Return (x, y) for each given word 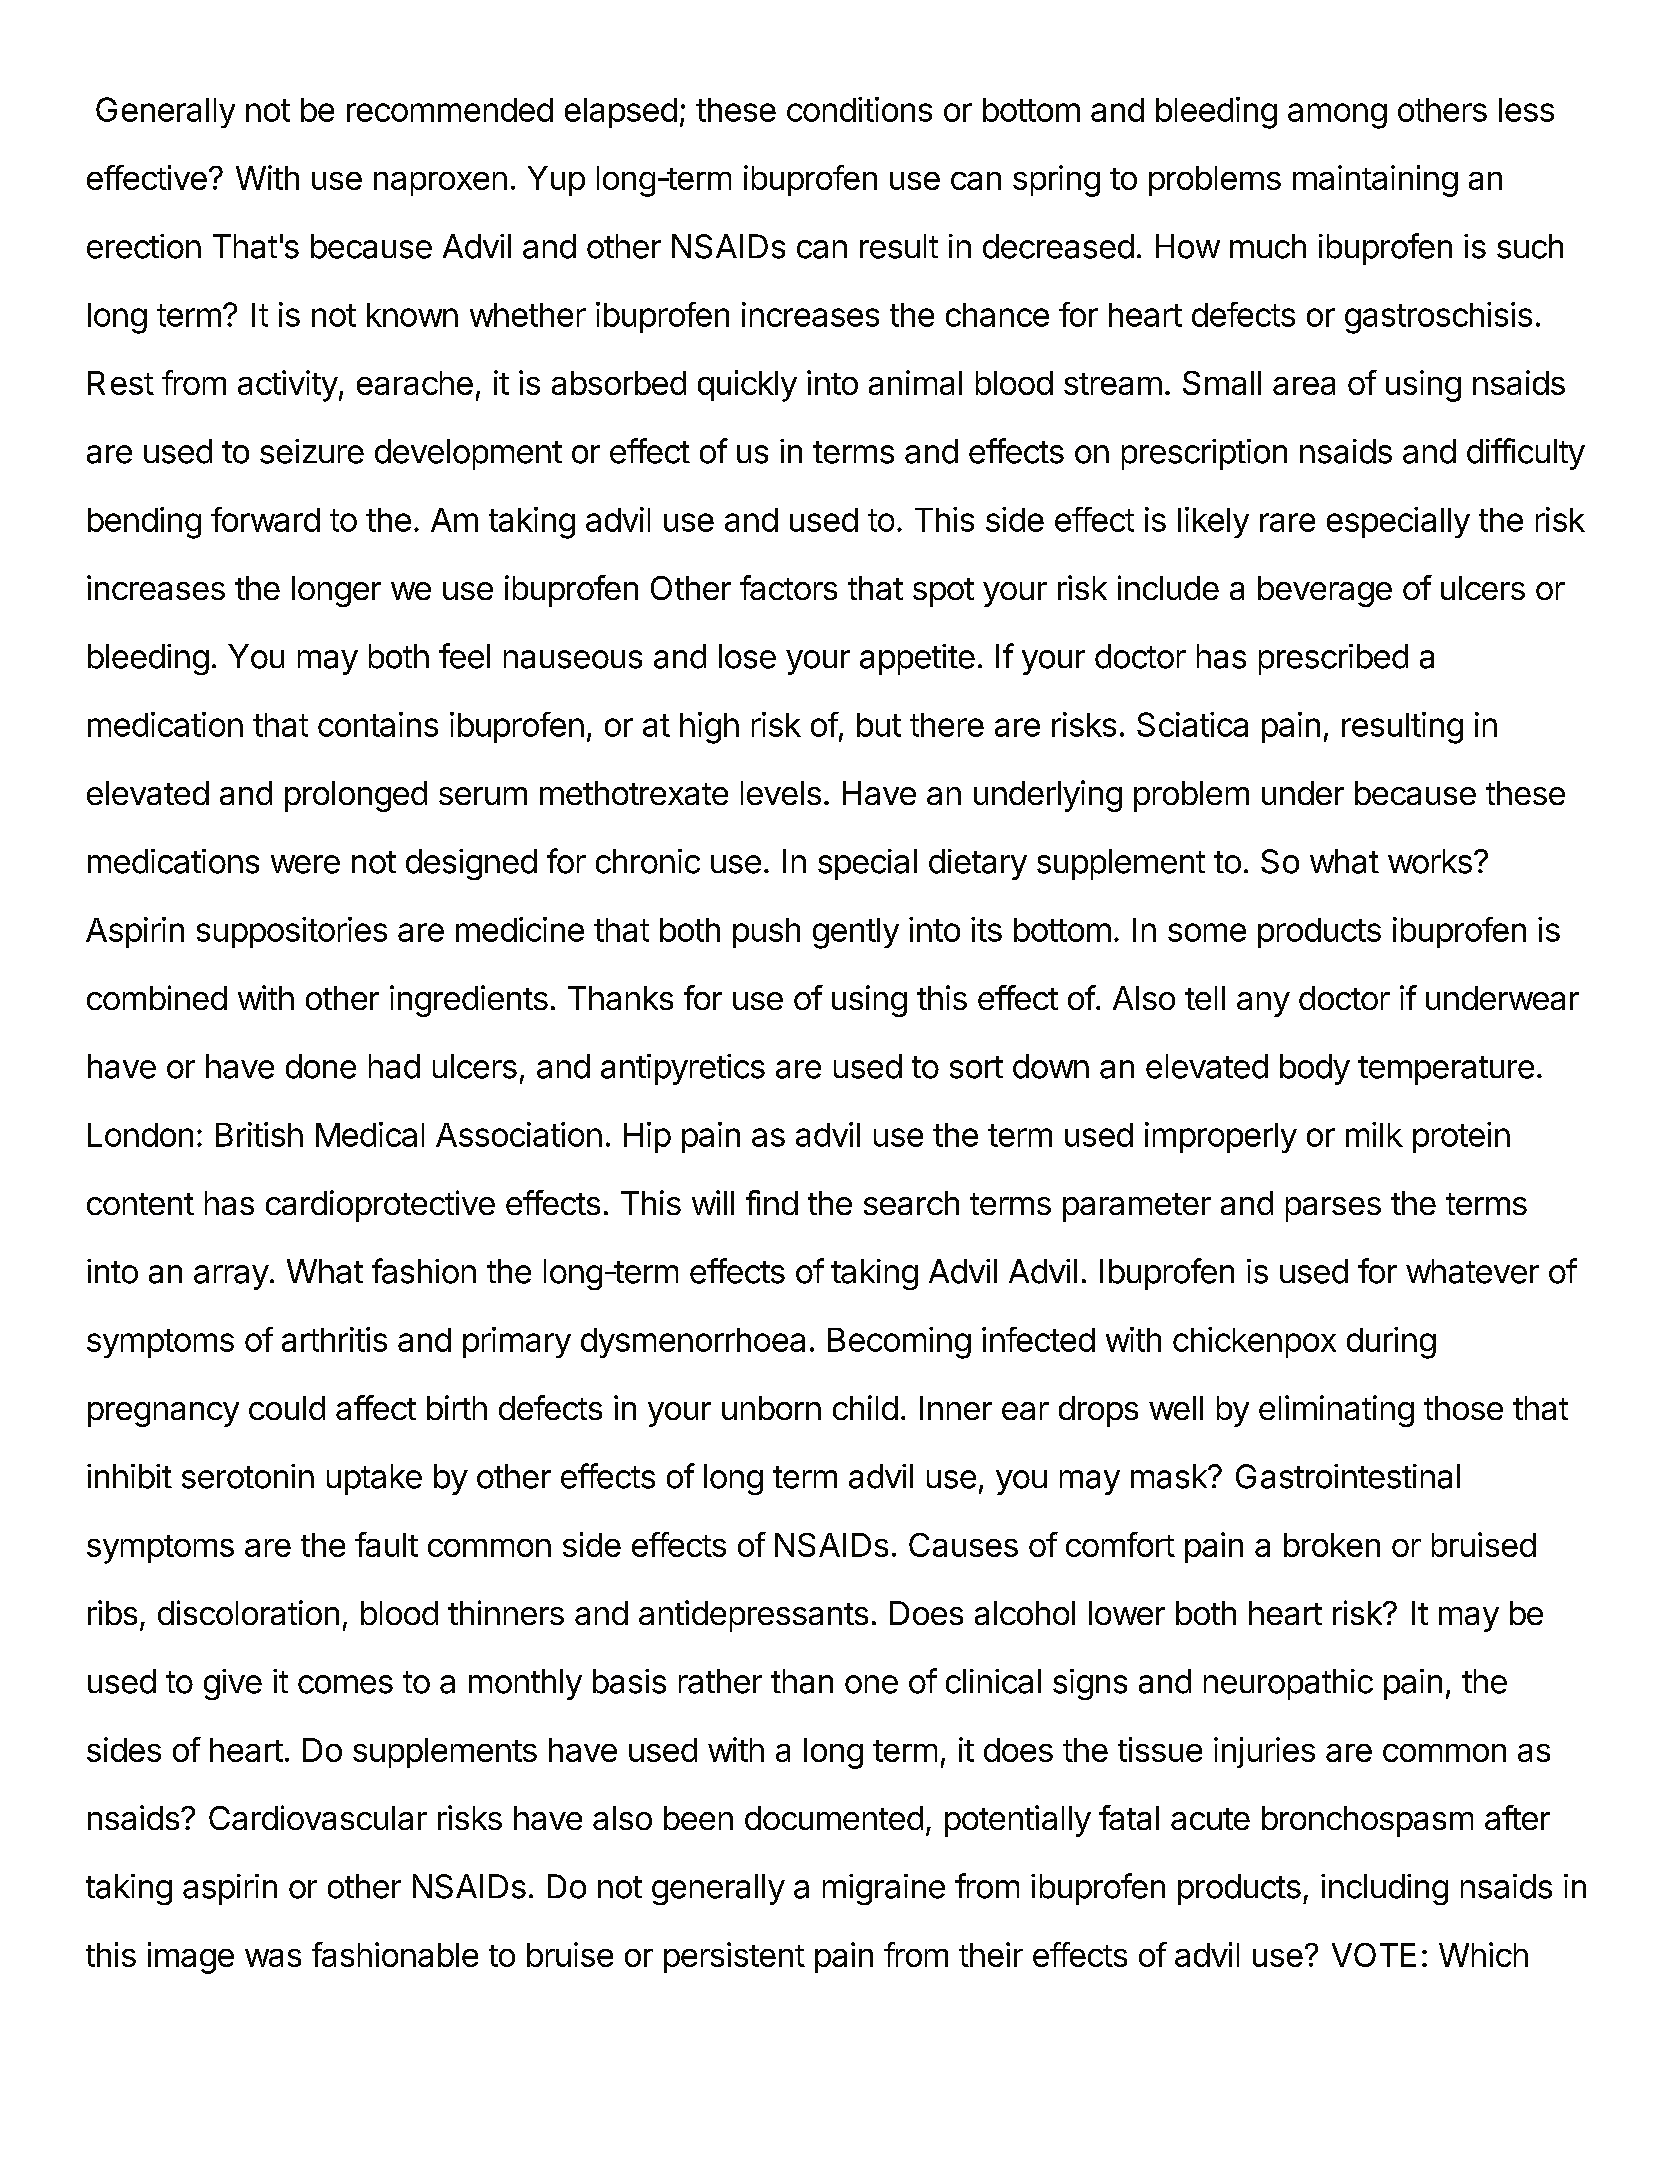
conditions (859, 109)
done (321, 1066)
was (273, 1958)
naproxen (440, 184)
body (1315, 1069)
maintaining (1375, 181)
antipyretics (683, 1069)
